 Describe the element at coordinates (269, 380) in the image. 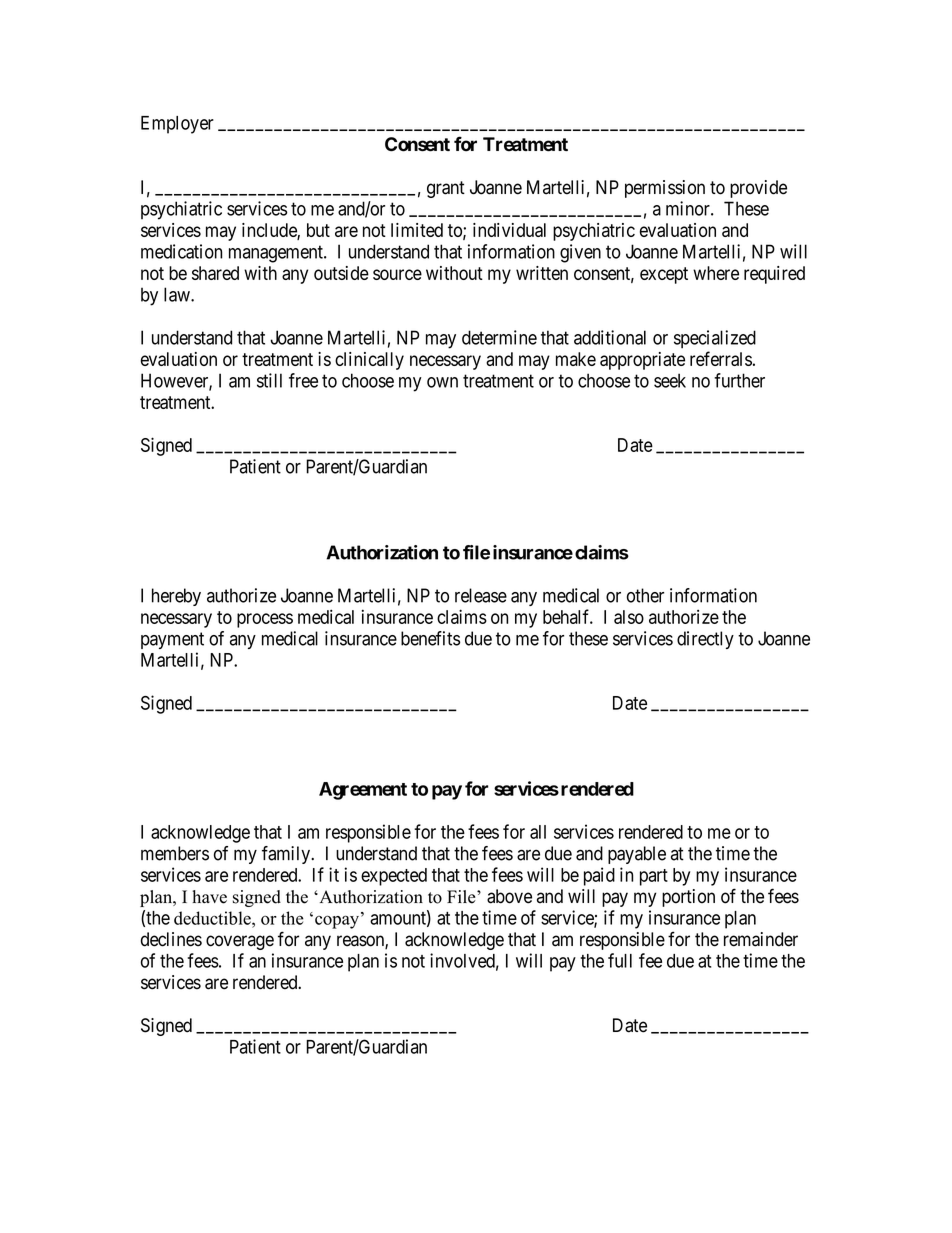

I see `still` at that location.
